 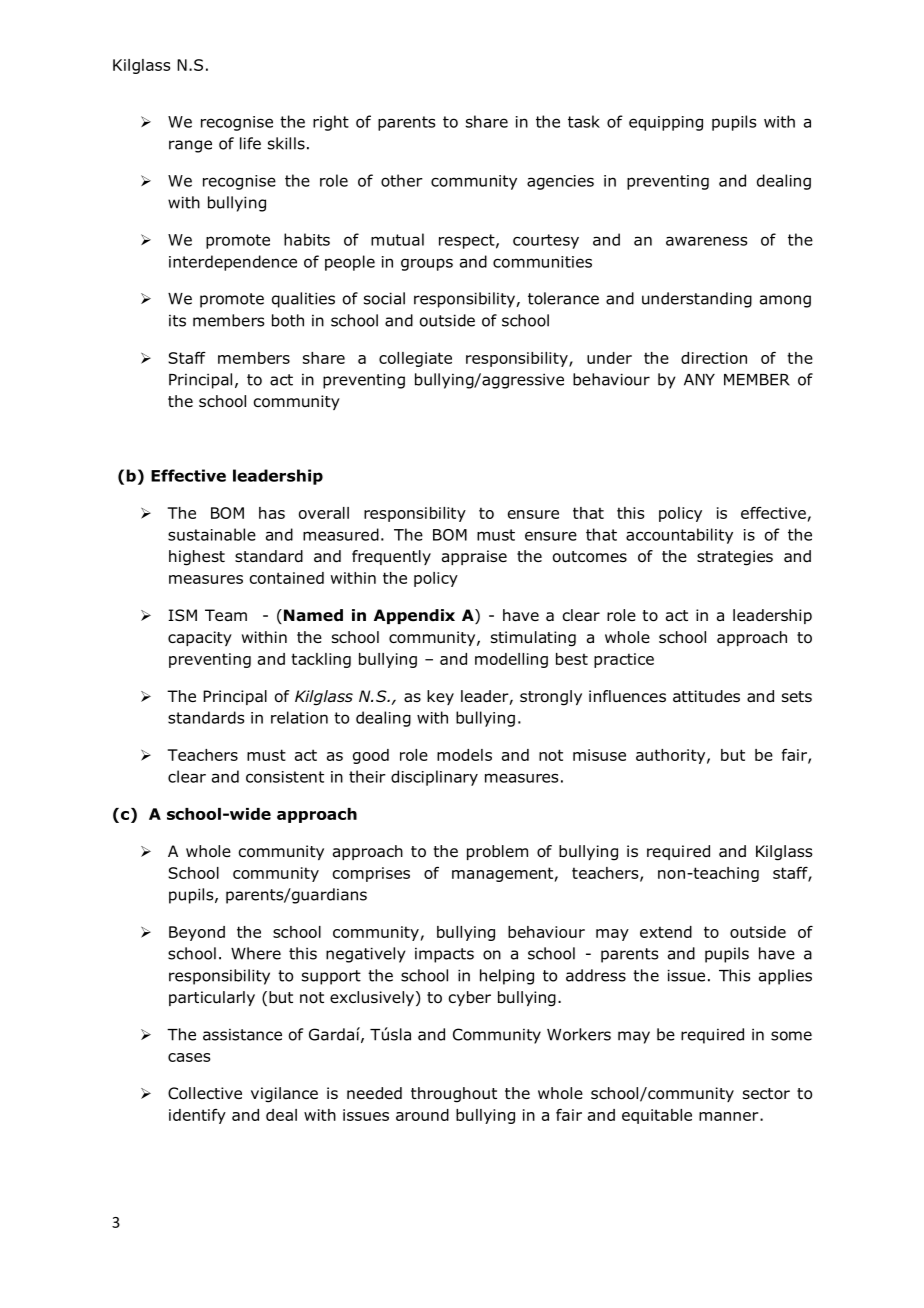 What do you see at coordinates (735, 558) in the document?
I see `strategies` at bounding box center [735, 558].
